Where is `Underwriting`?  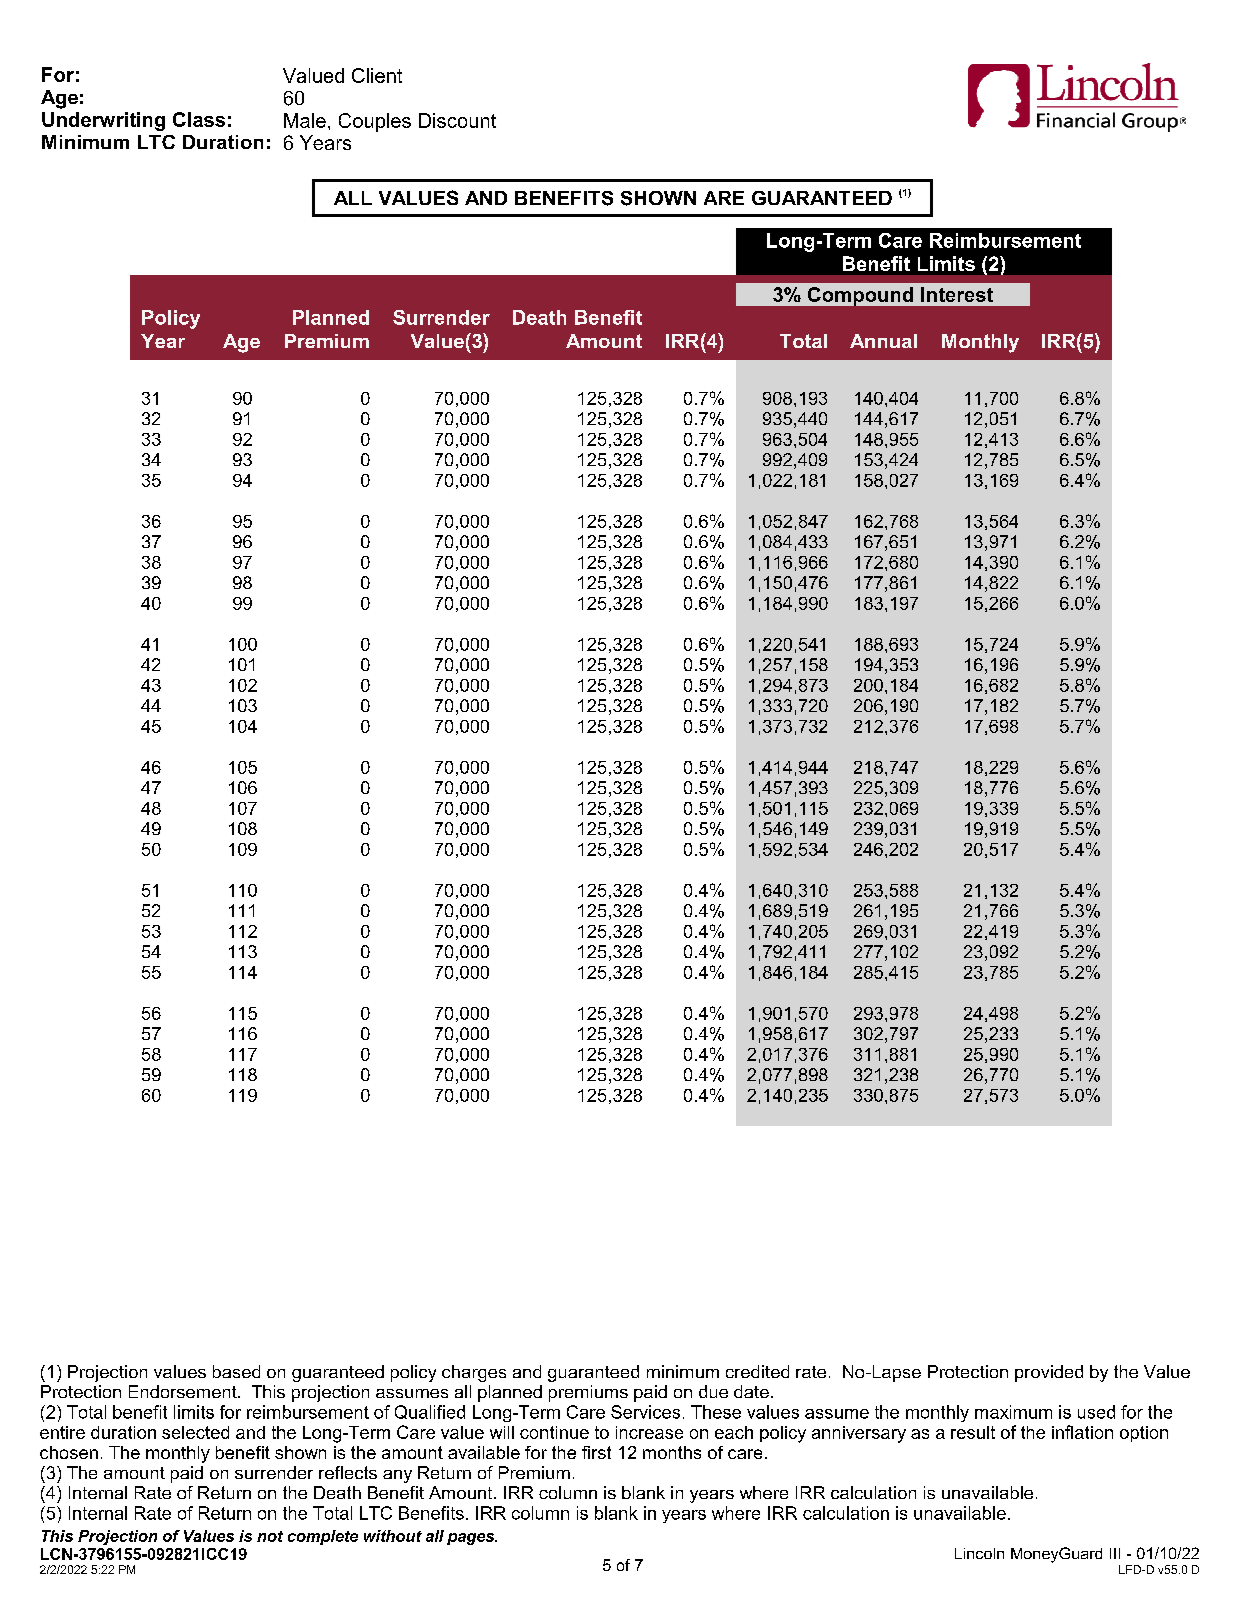
Underwriting is located at coordinates (103, 121).
